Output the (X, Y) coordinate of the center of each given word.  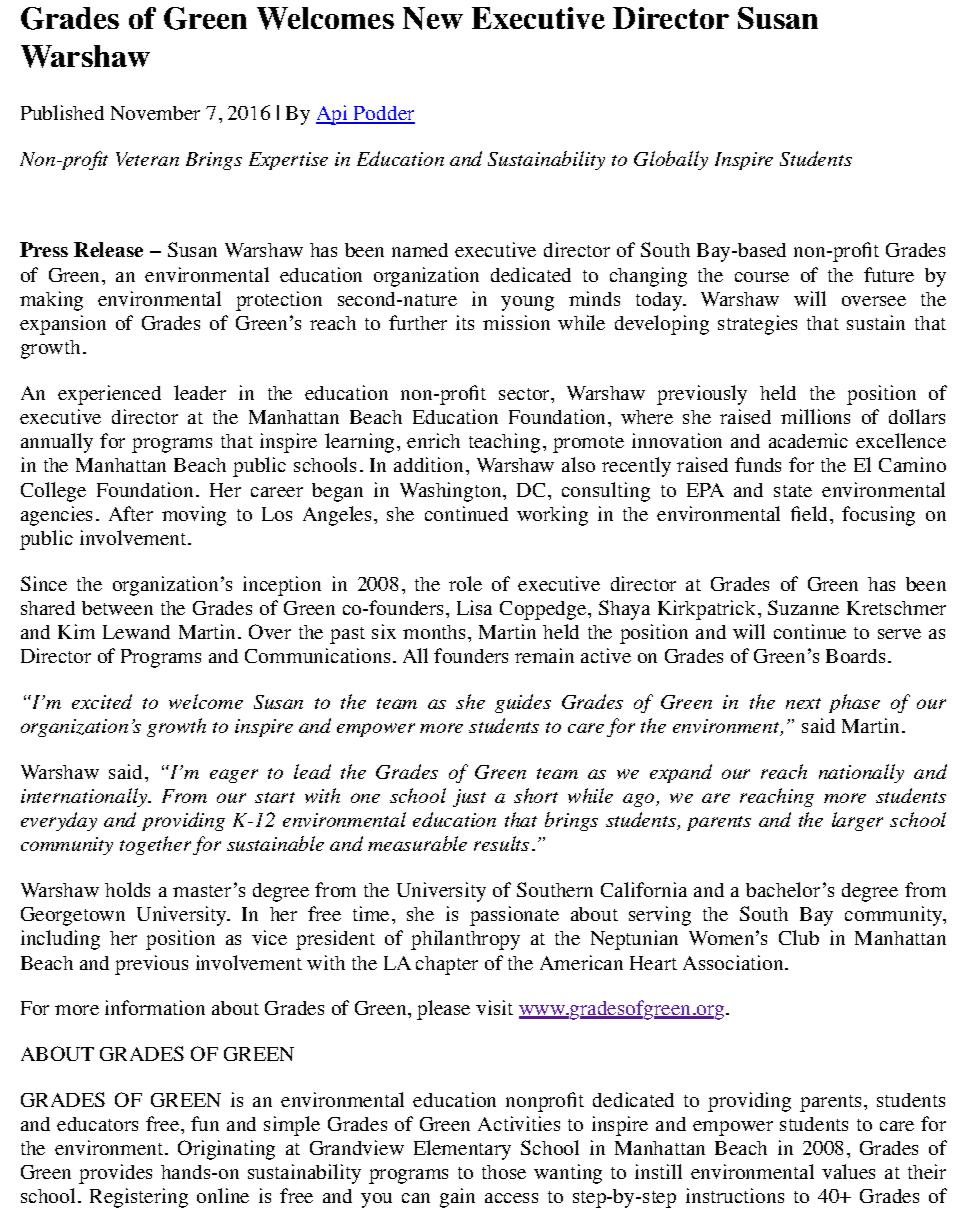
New (433, 18)
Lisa (474, 607)
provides (115, 1174)
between (117, 608)
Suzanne (803, 607)
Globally (671, 160)
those (504, 1172)
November (155, 113)
